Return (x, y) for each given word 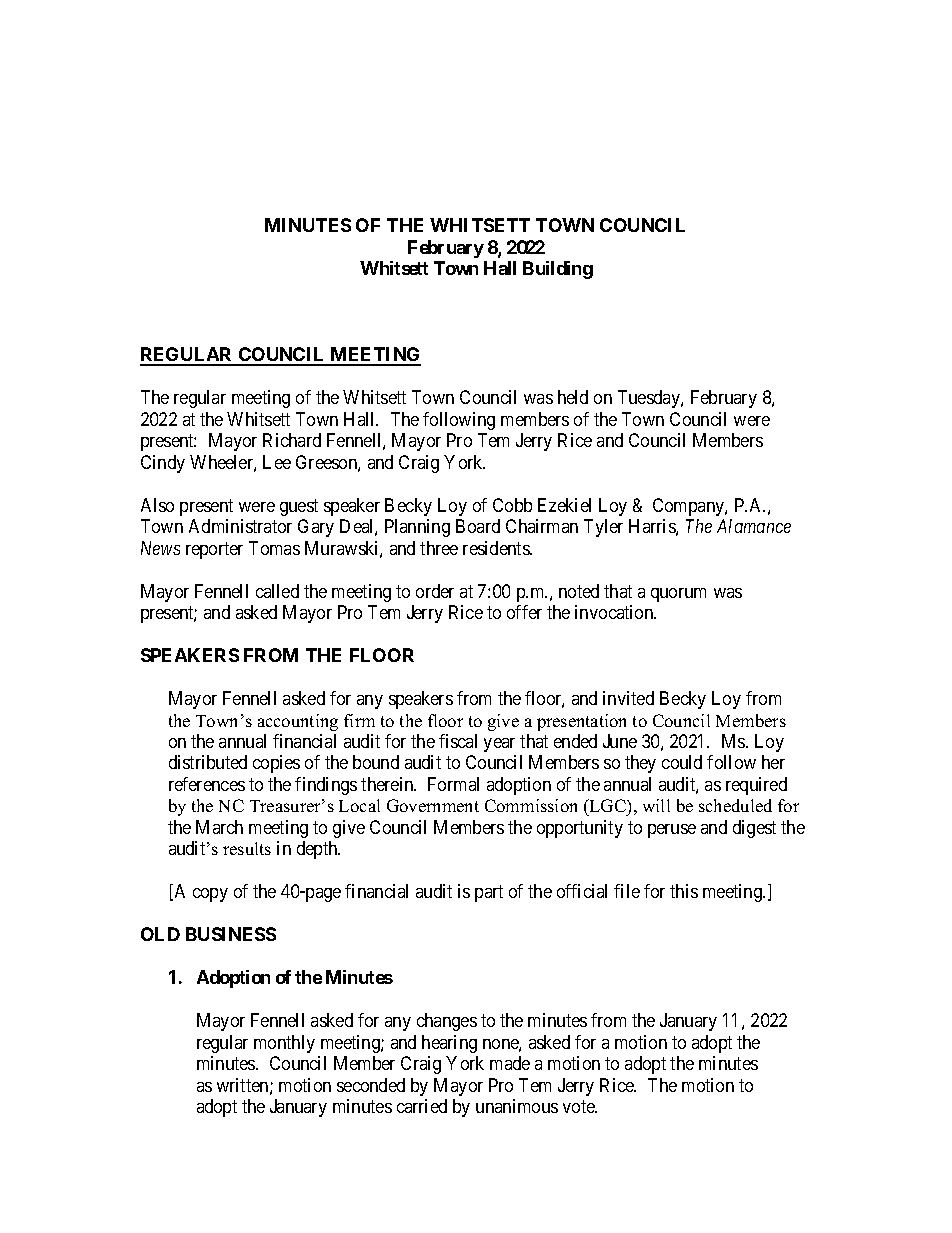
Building (558, 270)
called (277, 591)
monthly (284, 1044)
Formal (453, 784)
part (489, 894)
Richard (292, 440)
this (684, 891)
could (682, 762)
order (435, 591)
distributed (208, 762)
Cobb (512, 505)
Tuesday (650, 399)
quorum (678, 595)
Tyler (603, 528)
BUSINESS (231, 934)
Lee (277, 462)
